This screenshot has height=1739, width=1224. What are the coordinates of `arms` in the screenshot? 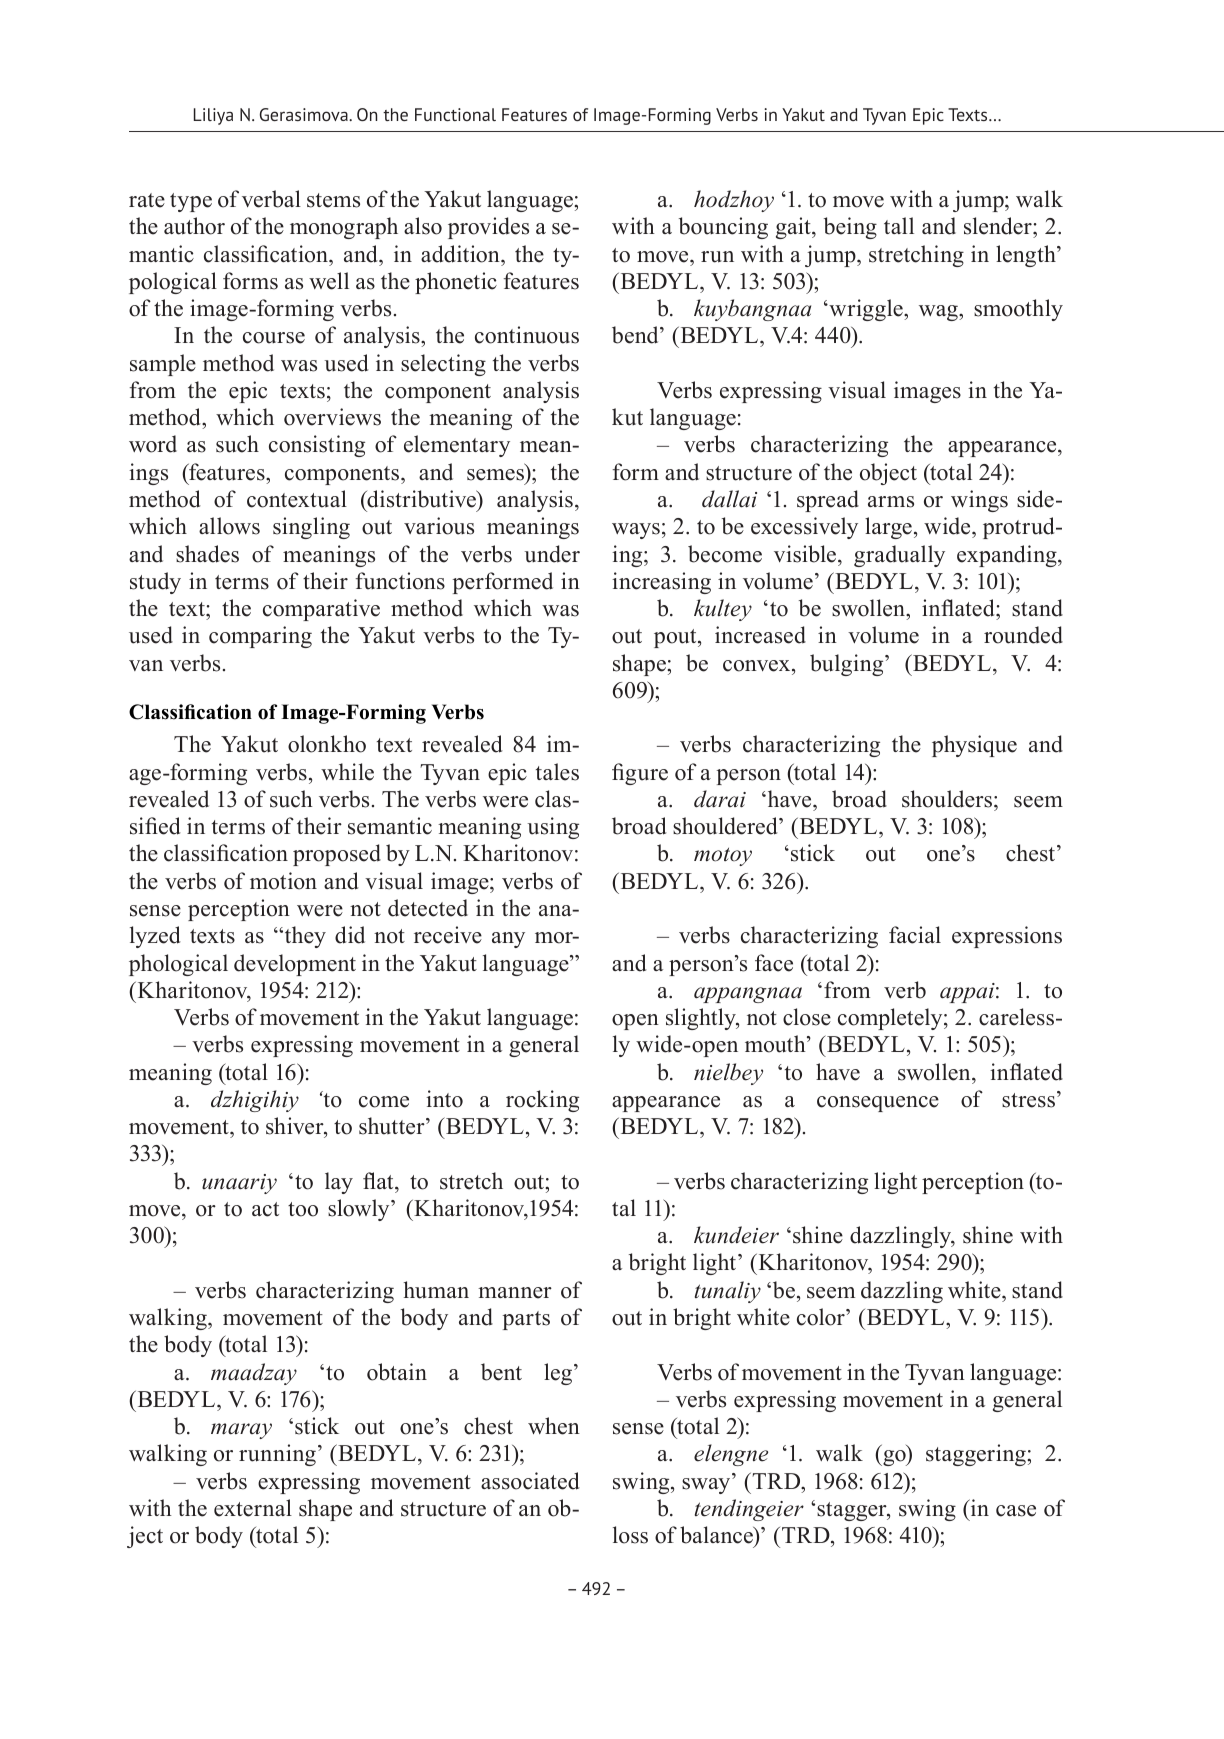 It's located at (891, 502).
